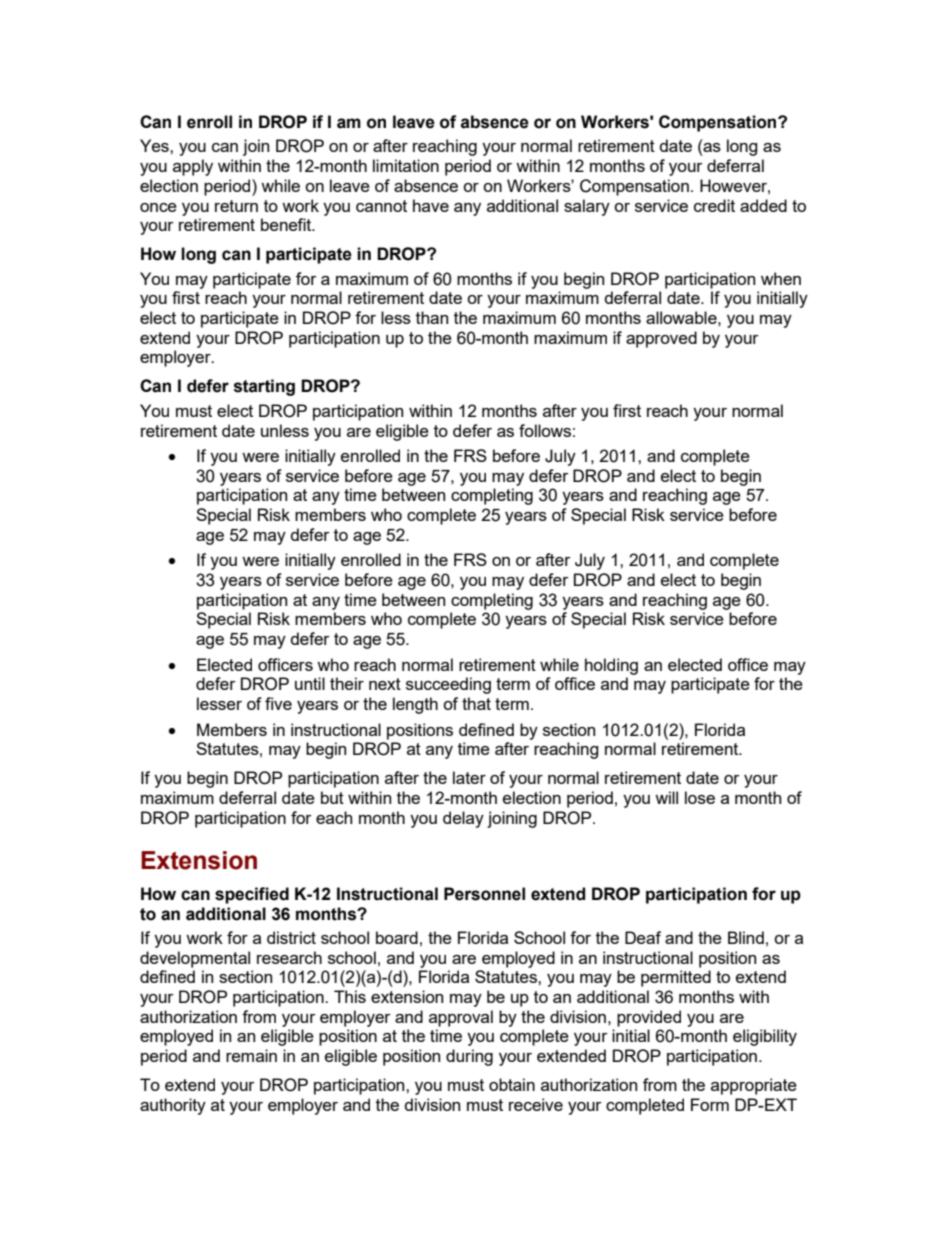 The image size is (952, 1233). What do you see at coordinates (252, 895) in the screenshot?
I see `specified` at bounding box center [252, 895].
